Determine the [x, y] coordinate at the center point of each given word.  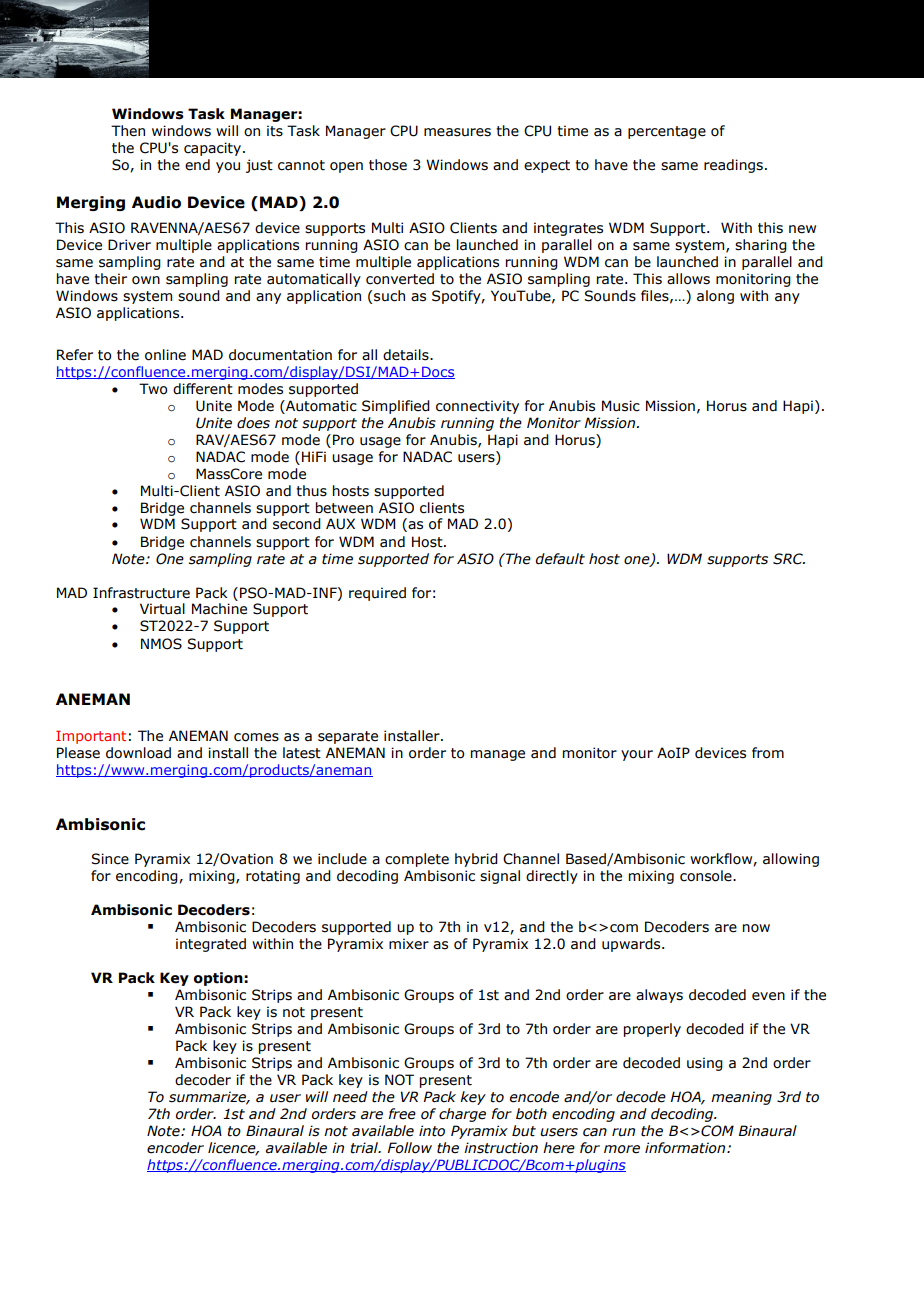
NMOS [161, 644]
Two [153, 389]
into [432, 1131]
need [350, 1097]
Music [621, 406]
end [197, 165]
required [377, 594]
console [707, 876]
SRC [789, 559]
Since [110, 859]
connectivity [477, 407]
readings [733, 166]
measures [457, 132]
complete [417, 860]
